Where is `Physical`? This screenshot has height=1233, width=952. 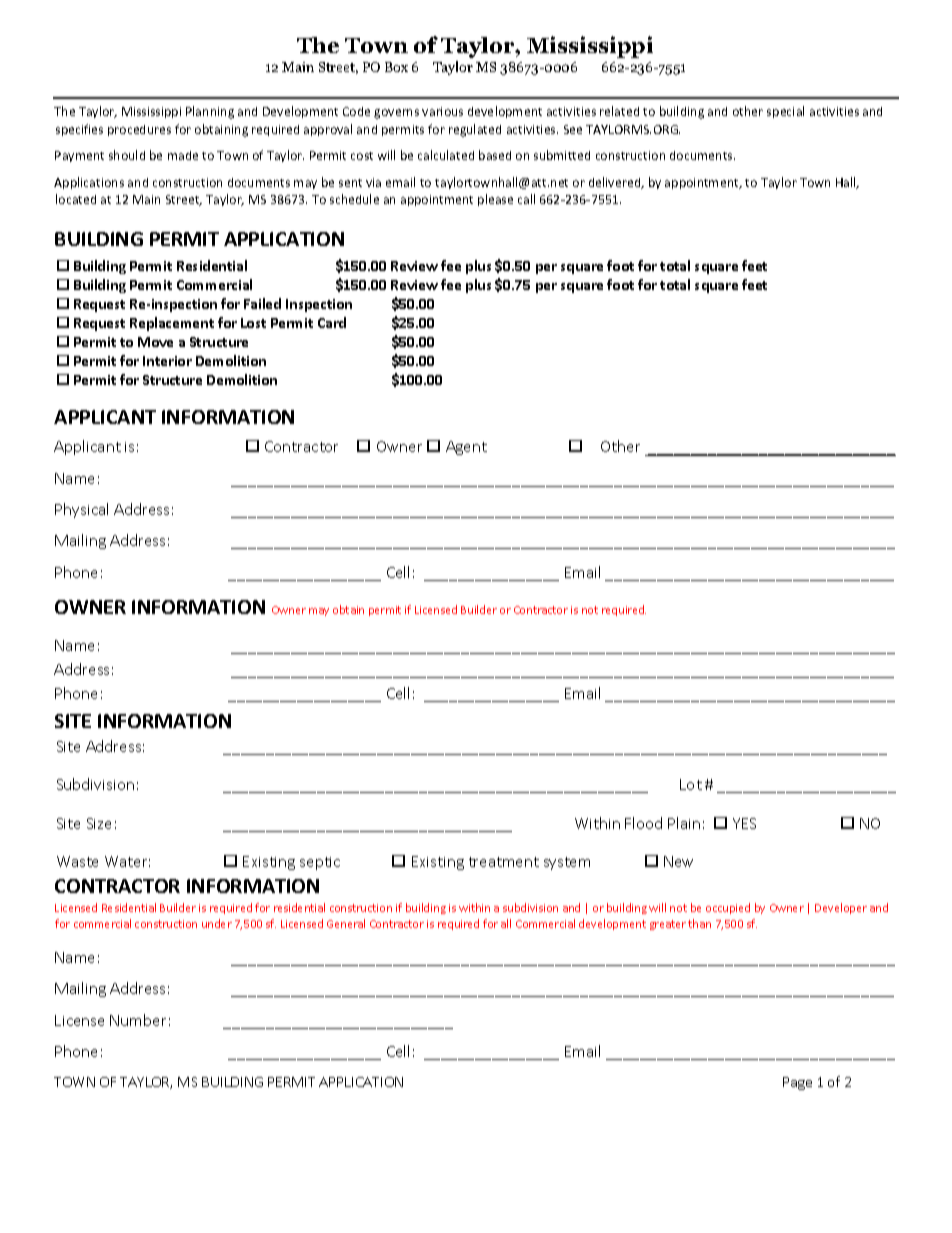 Physical is located at coordinates (81, 510).
